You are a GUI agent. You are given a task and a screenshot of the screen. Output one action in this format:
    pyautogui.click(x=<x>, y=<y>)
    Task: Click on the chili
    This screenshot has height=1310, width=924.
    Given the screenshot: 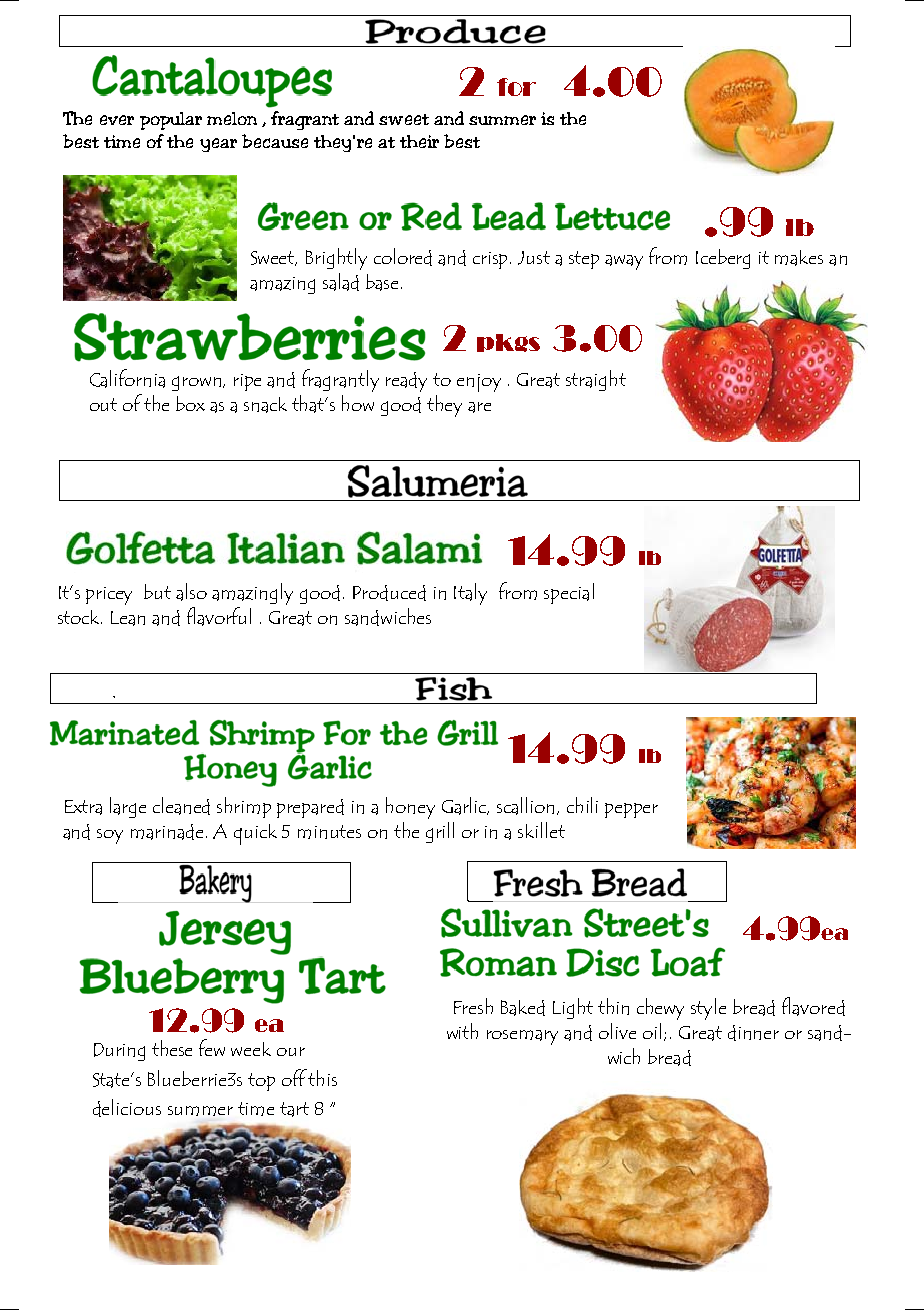 What is the action you would take?
    pyautogui.click(x=582, y=805)
